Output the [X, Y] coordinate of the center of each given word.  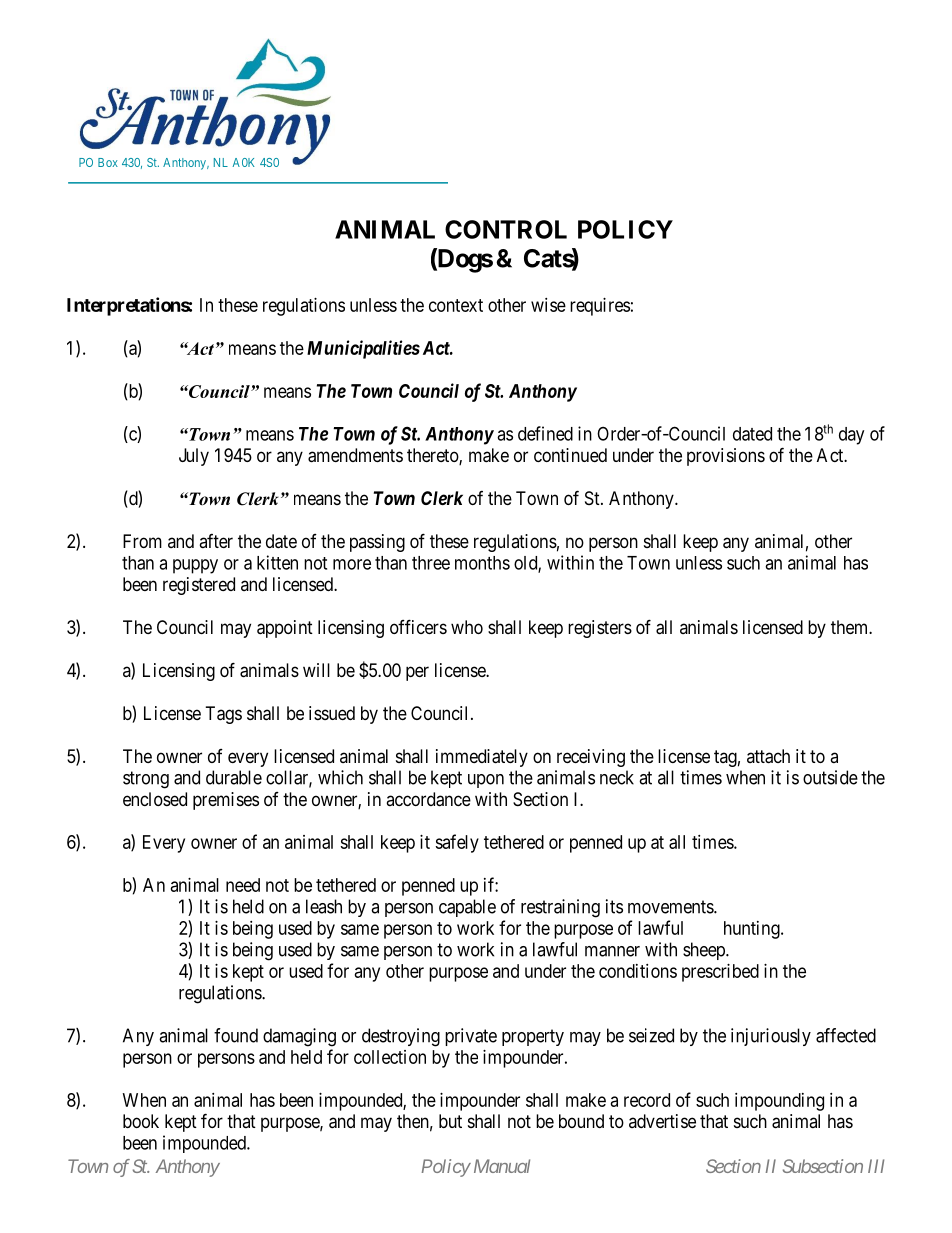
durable [234, 777]
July [194, 457]
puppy [195, 566]
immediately [482, 758]
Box [108, 162]
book [141, 1121]
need [243, 885]
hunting [753, 930]
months [482, 563]
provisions [726, 457]
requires [600, 307]
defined [545, 433]
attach [768, 756]
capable [467, 908]
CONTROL [506, 229]
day [851, 436]
